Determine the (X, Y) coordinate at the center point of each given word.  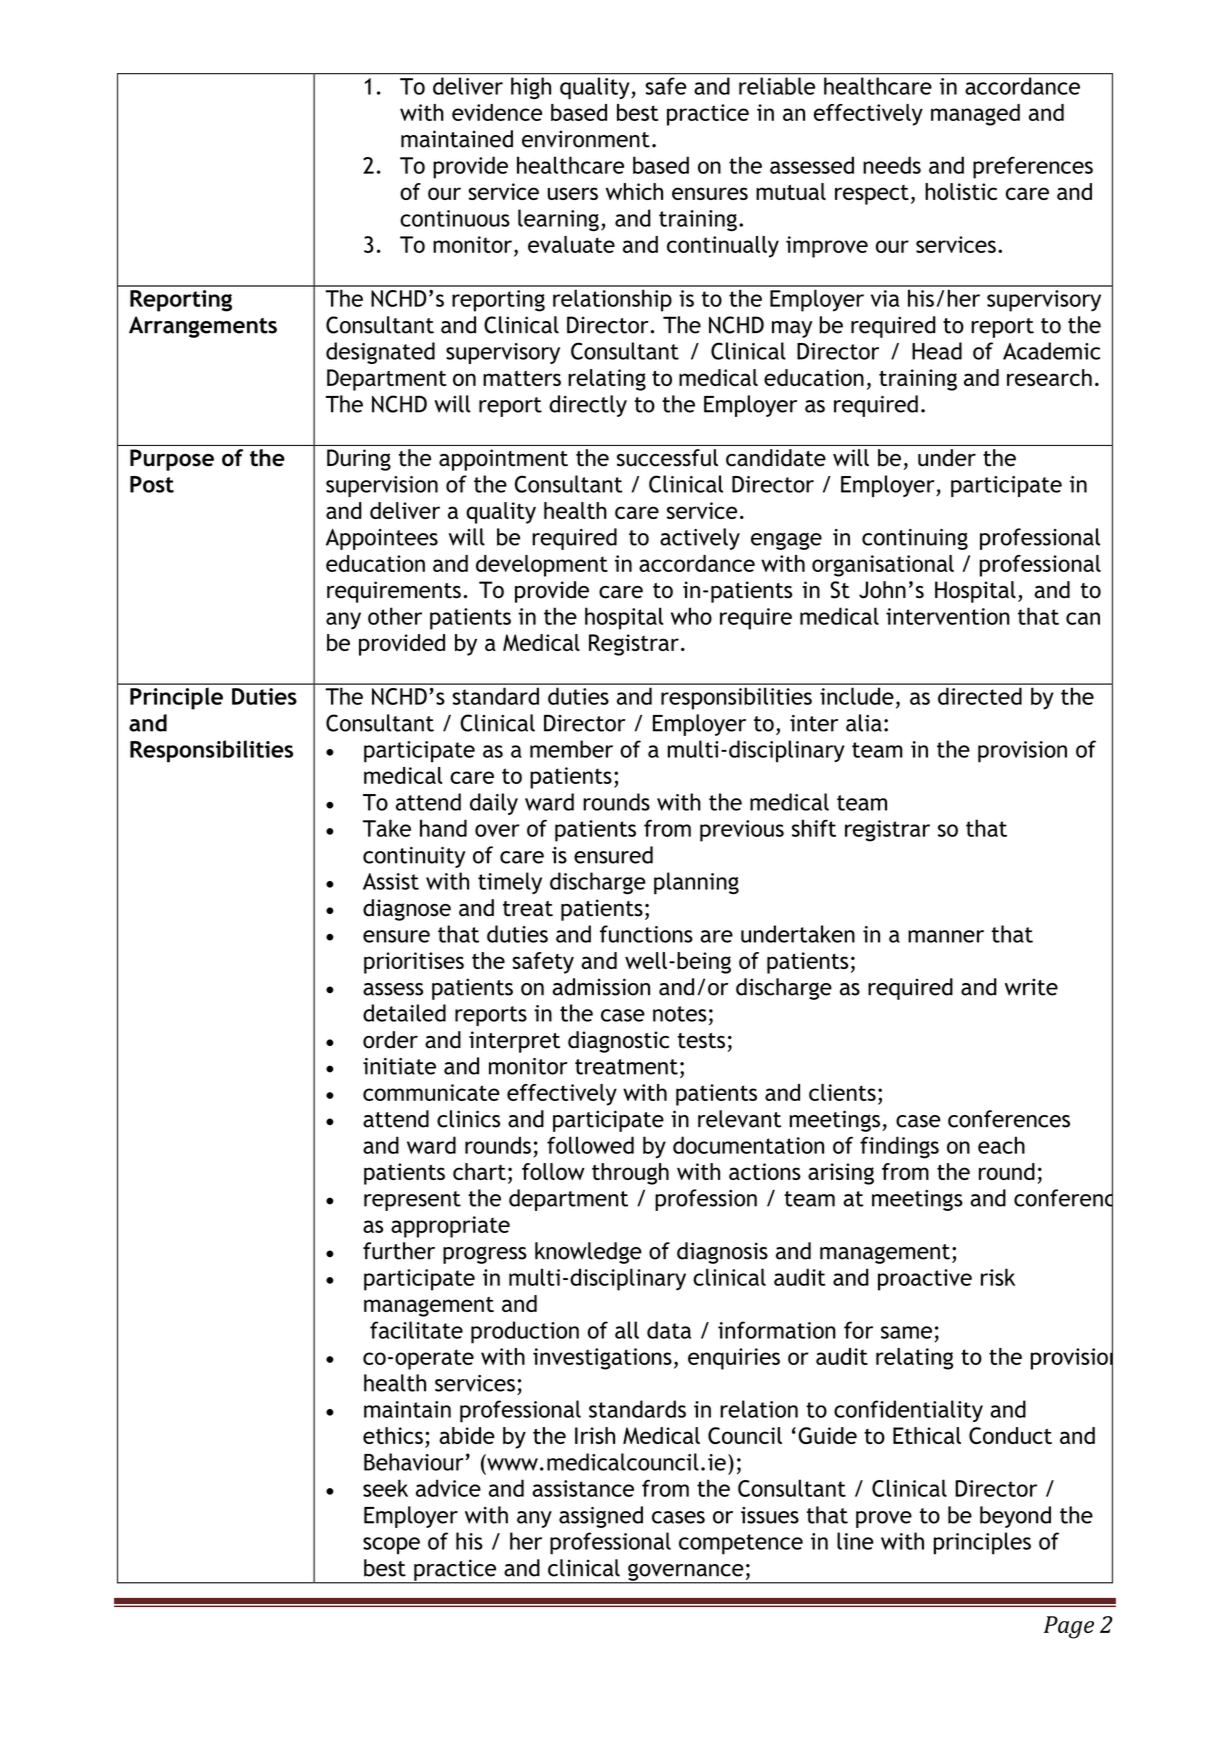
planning (696, 883)
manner (946, 936)
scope (391, 1546)
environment (586, 139)
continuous (455, 218)
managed (975, 115)
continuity (414, 857)
